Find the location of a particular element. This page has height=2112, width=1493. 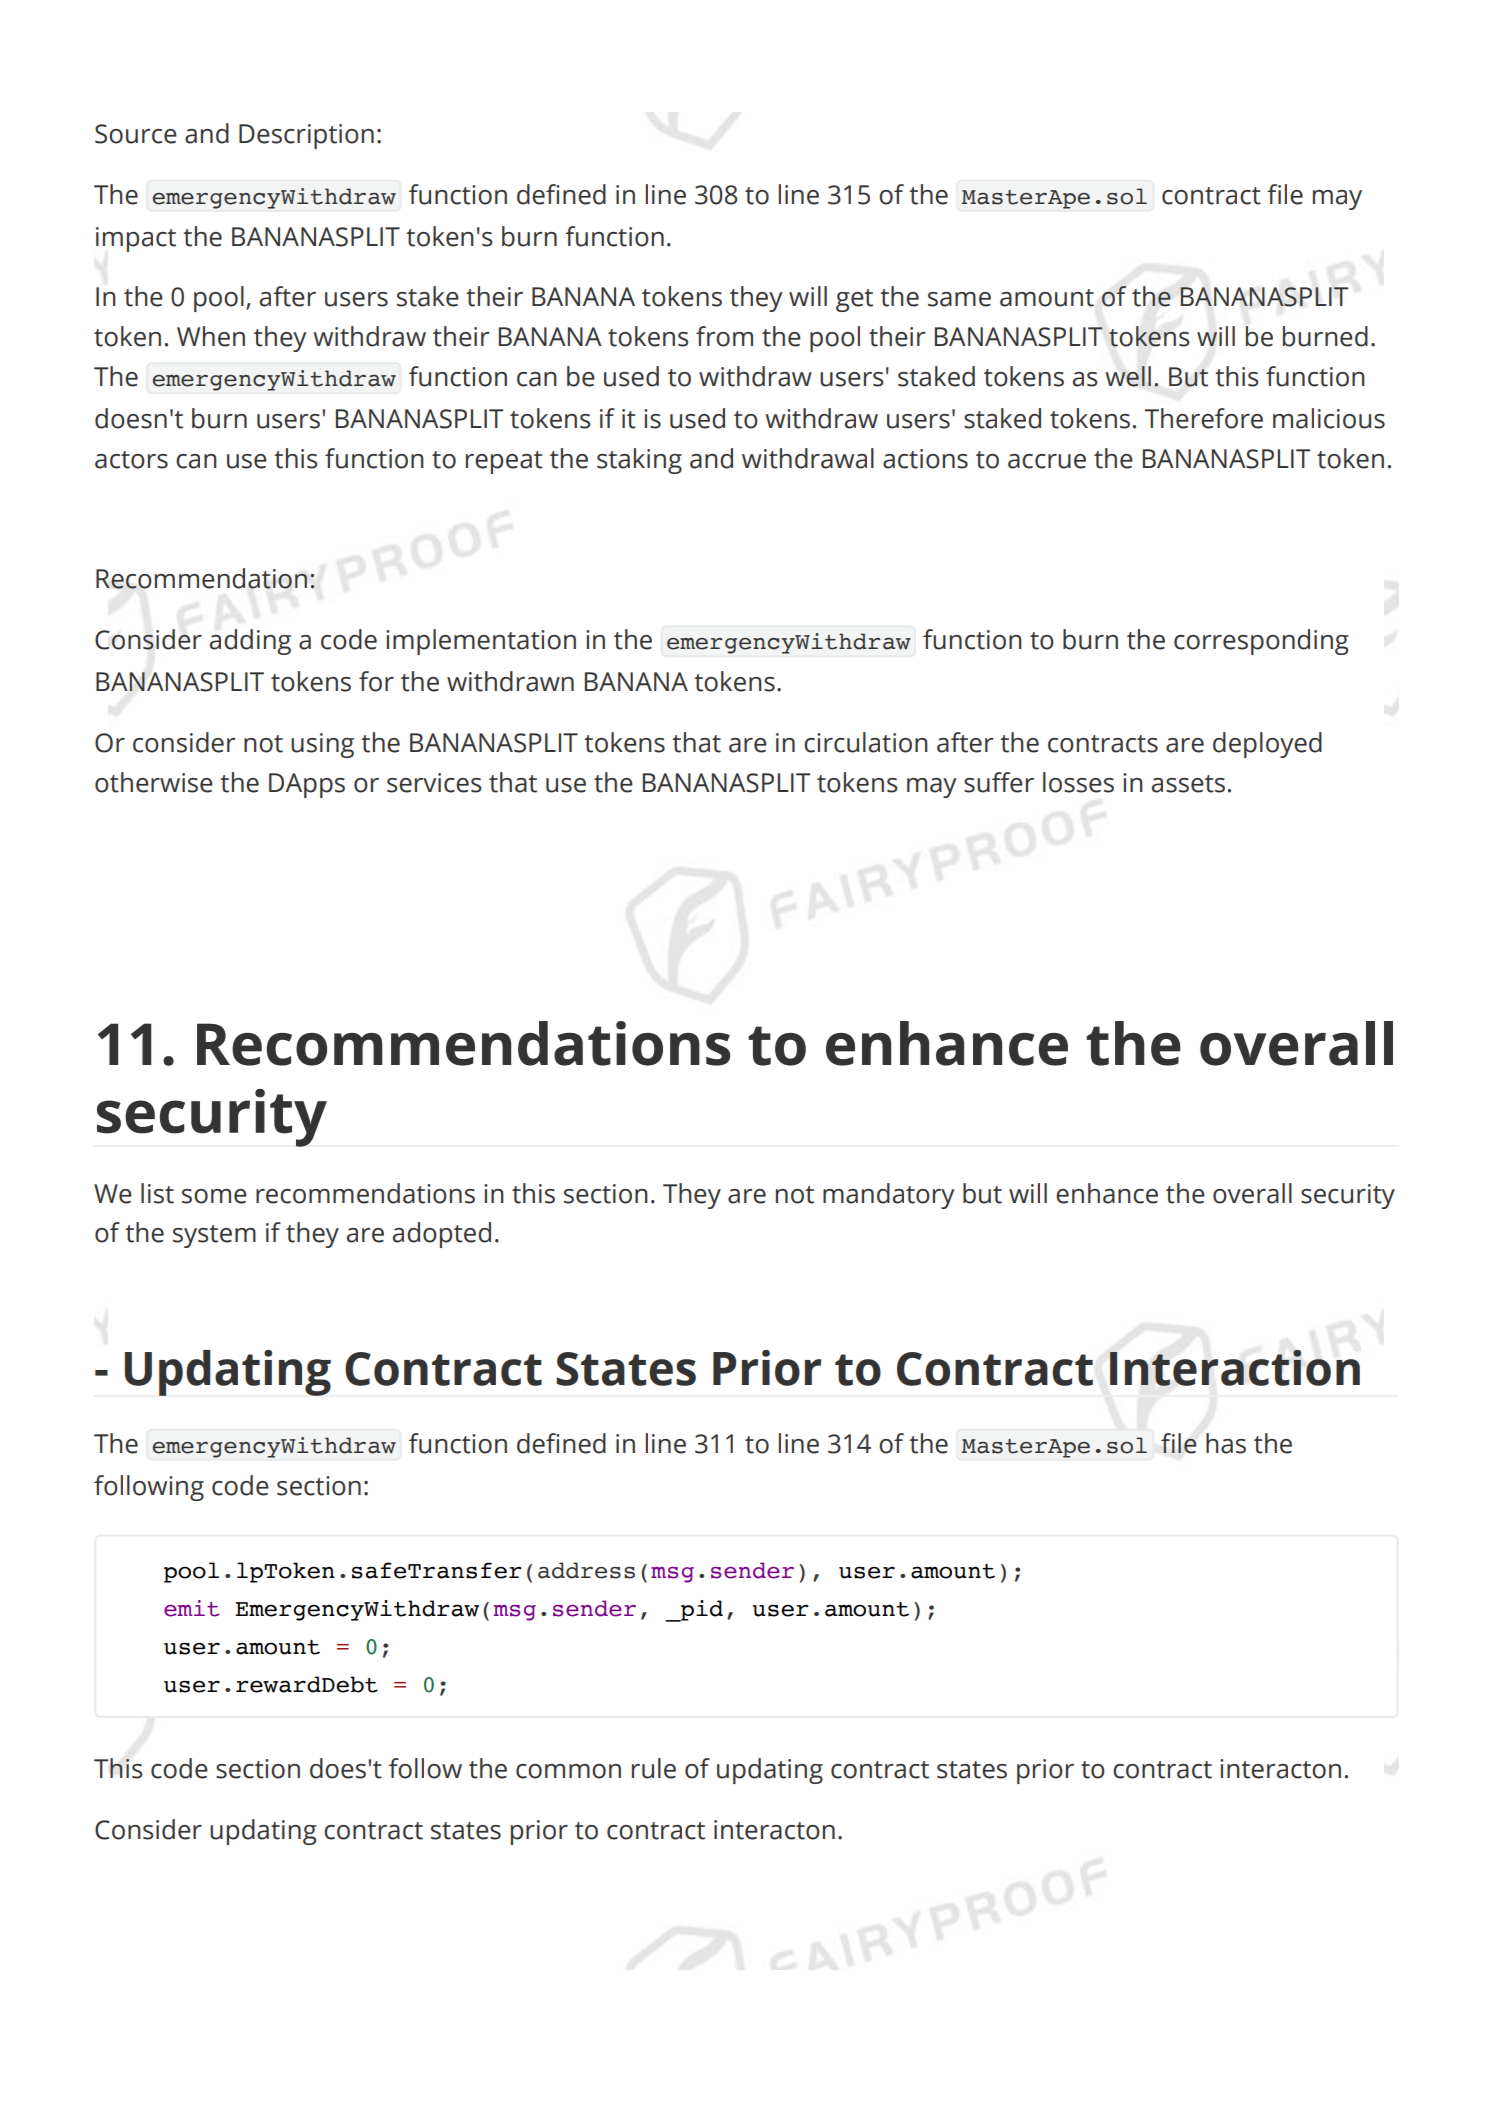

adding is located at coordinates (250, 642).
